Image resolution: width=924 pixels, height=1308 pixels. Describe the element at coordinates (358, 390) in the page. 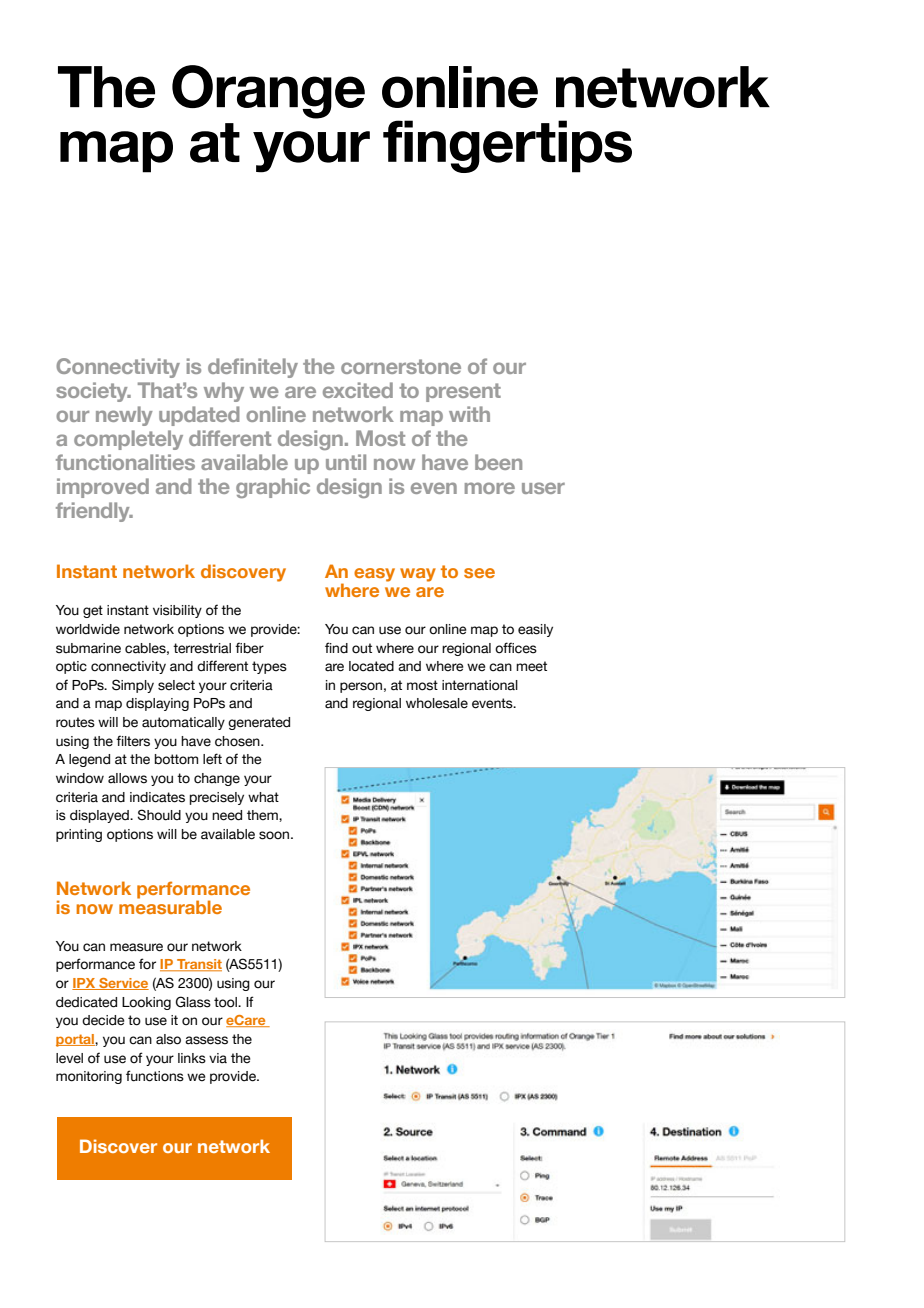

I see `excited` at that location.
